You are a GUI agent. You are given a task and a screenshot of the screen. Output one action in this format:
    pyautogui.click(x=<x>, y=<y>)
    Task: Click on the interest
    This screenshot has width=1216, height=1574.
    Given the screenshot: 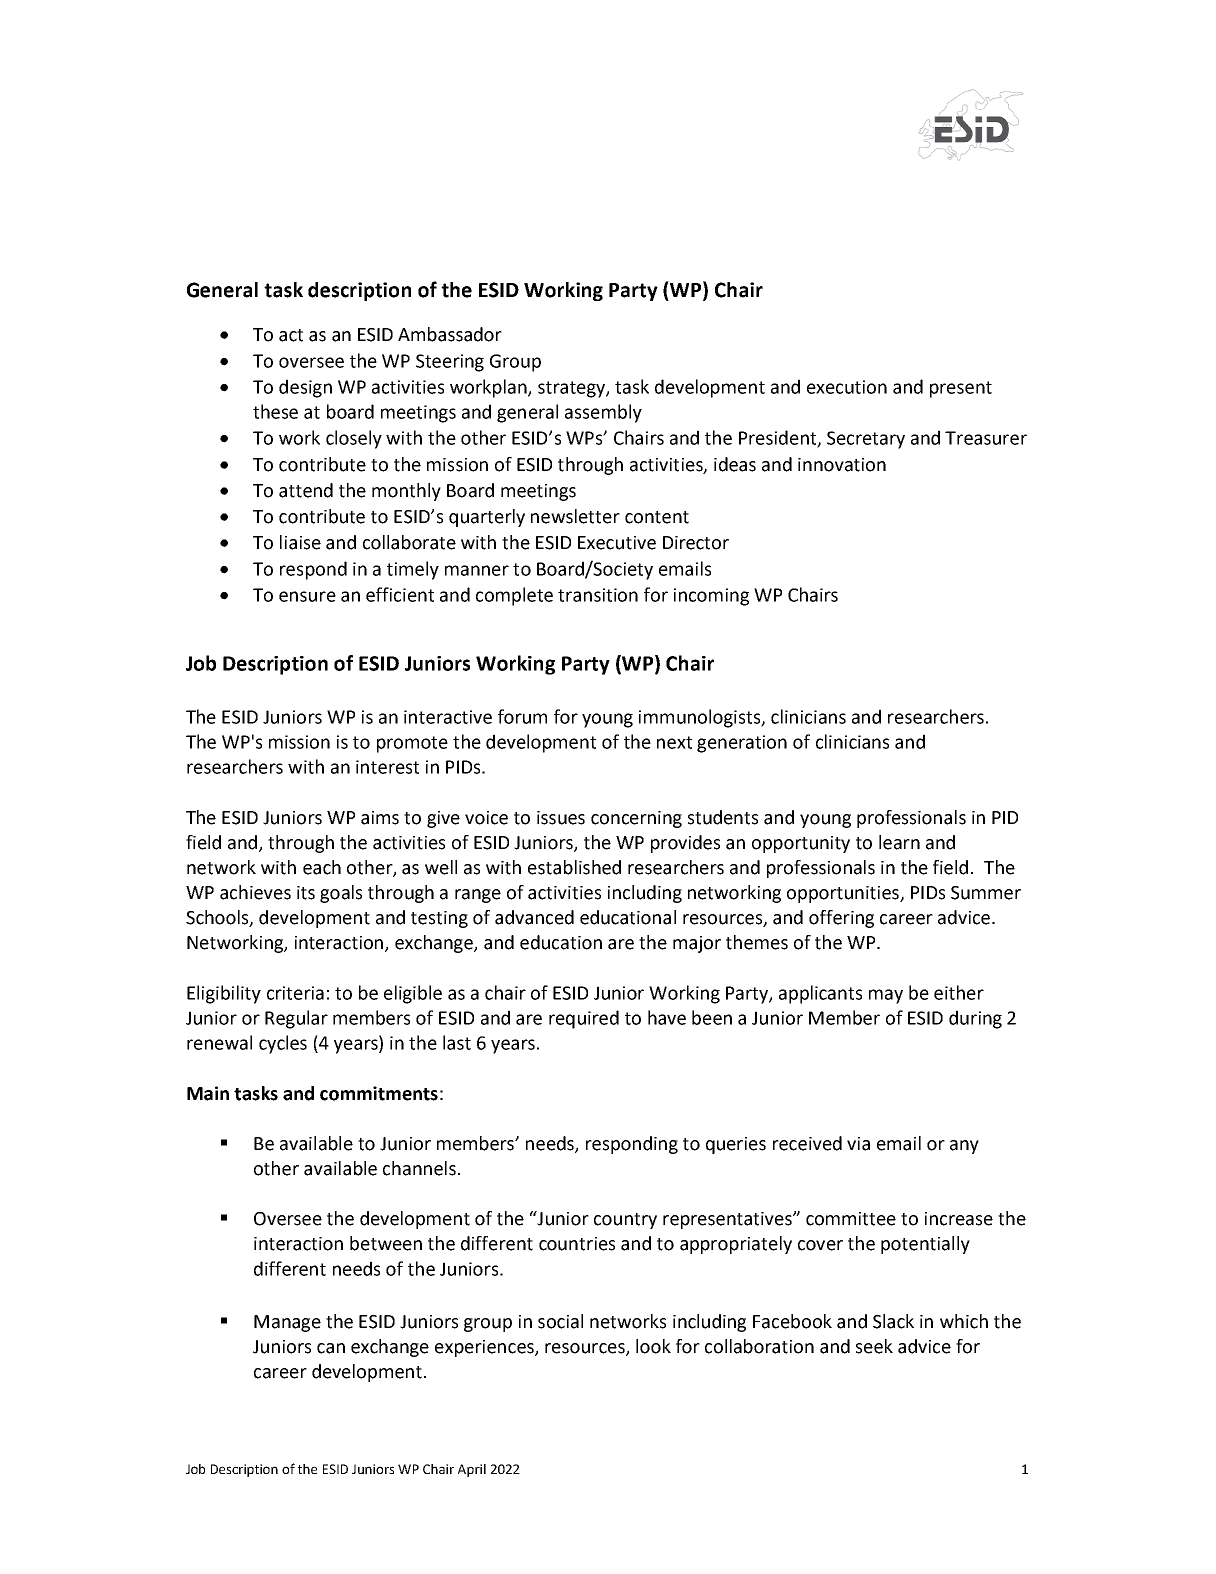 What is the action you would take?
    pyautogui.click(x=387, y=767)
